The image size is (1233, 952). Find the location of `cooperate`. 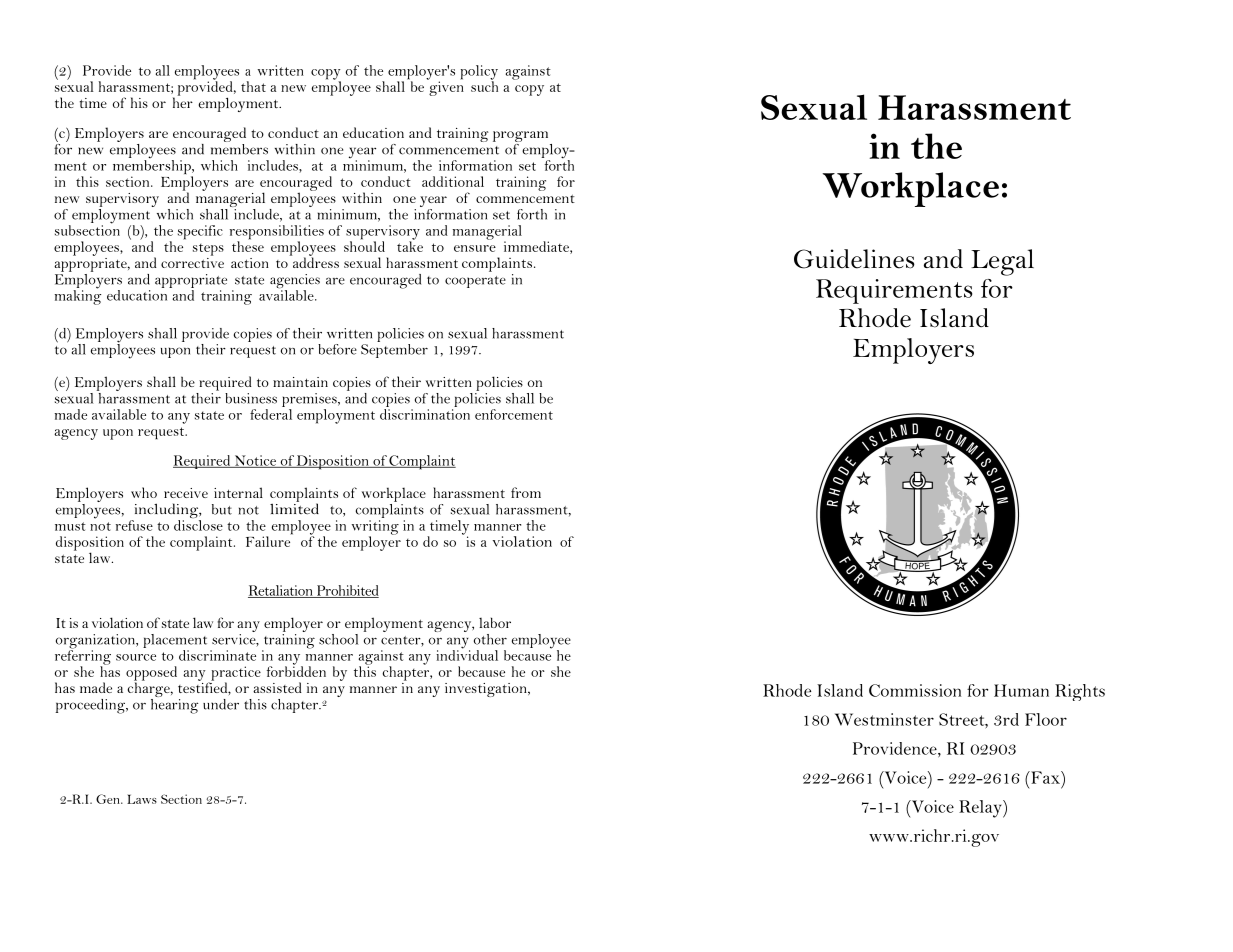

cooperate is located at coordinates (475, 282).
